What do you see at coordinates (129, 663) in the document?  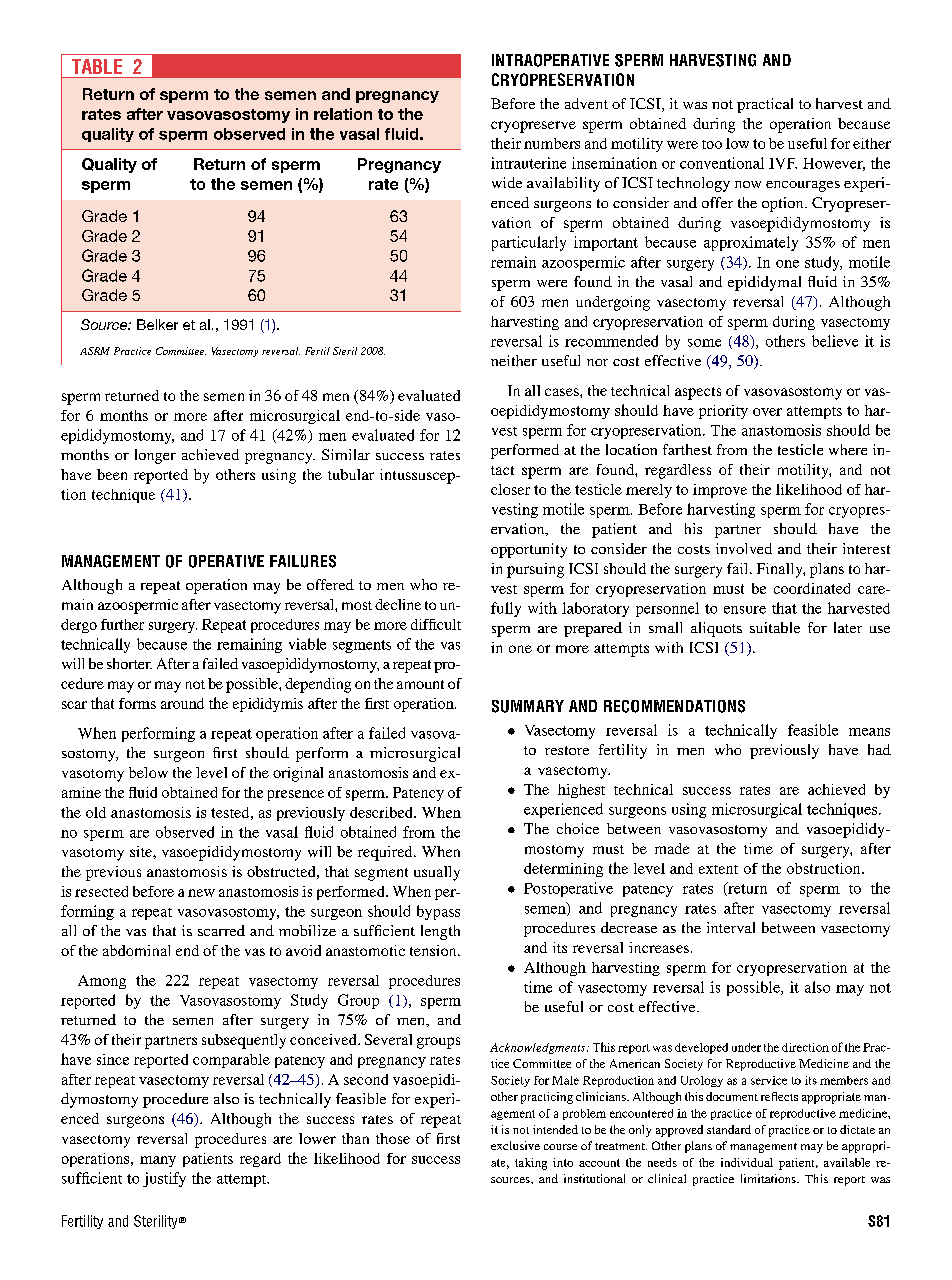 I see `shorter` at bounding box center [129, 663].
